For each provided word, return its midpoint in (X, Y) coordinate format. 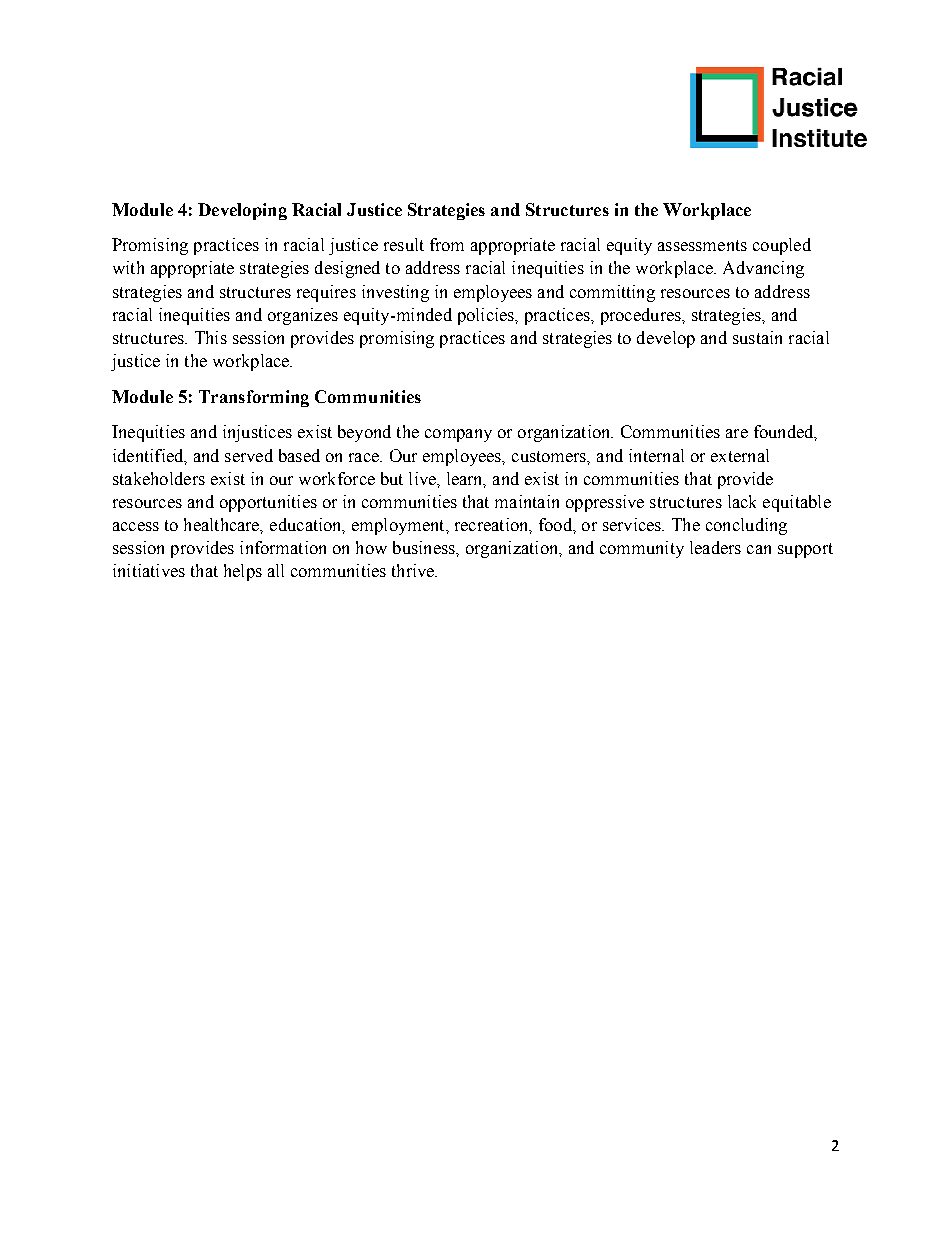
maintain (527, 501)
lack (742, 501)
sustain (757, 337)
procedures (642, 316)
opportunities (268, 503)
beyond (364, 433)
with (128, 267)
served (249, 455)
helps (243, 572)
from (447, 244)
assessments (702, 245)
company (458, 435)
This (211, 337)
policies (487, 316)
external (740, 455)
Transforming (254, 398)
